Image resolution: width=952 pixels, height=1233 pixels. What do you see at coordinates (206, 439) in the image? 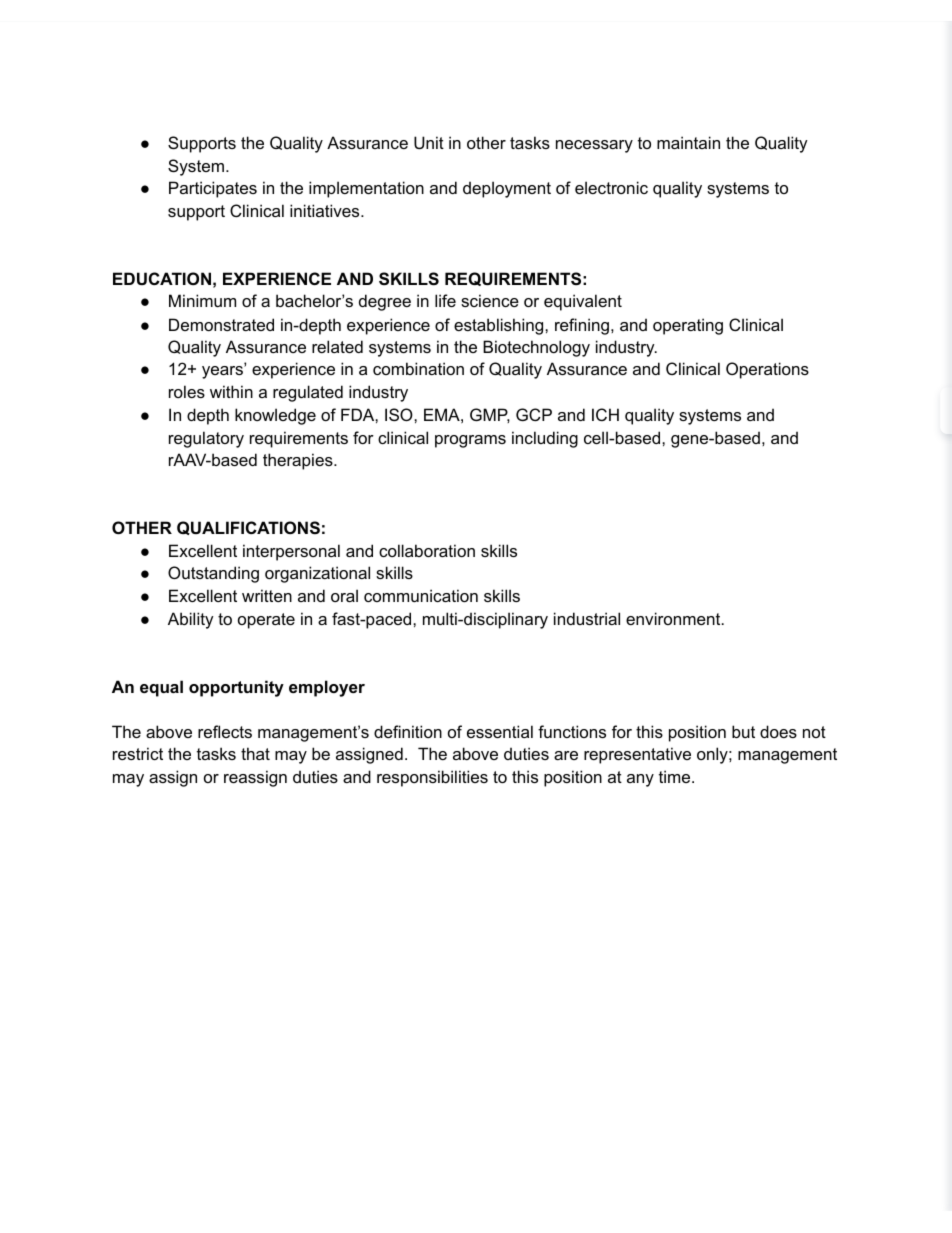
I see `regulatory` at bounding box center [206, 439].
